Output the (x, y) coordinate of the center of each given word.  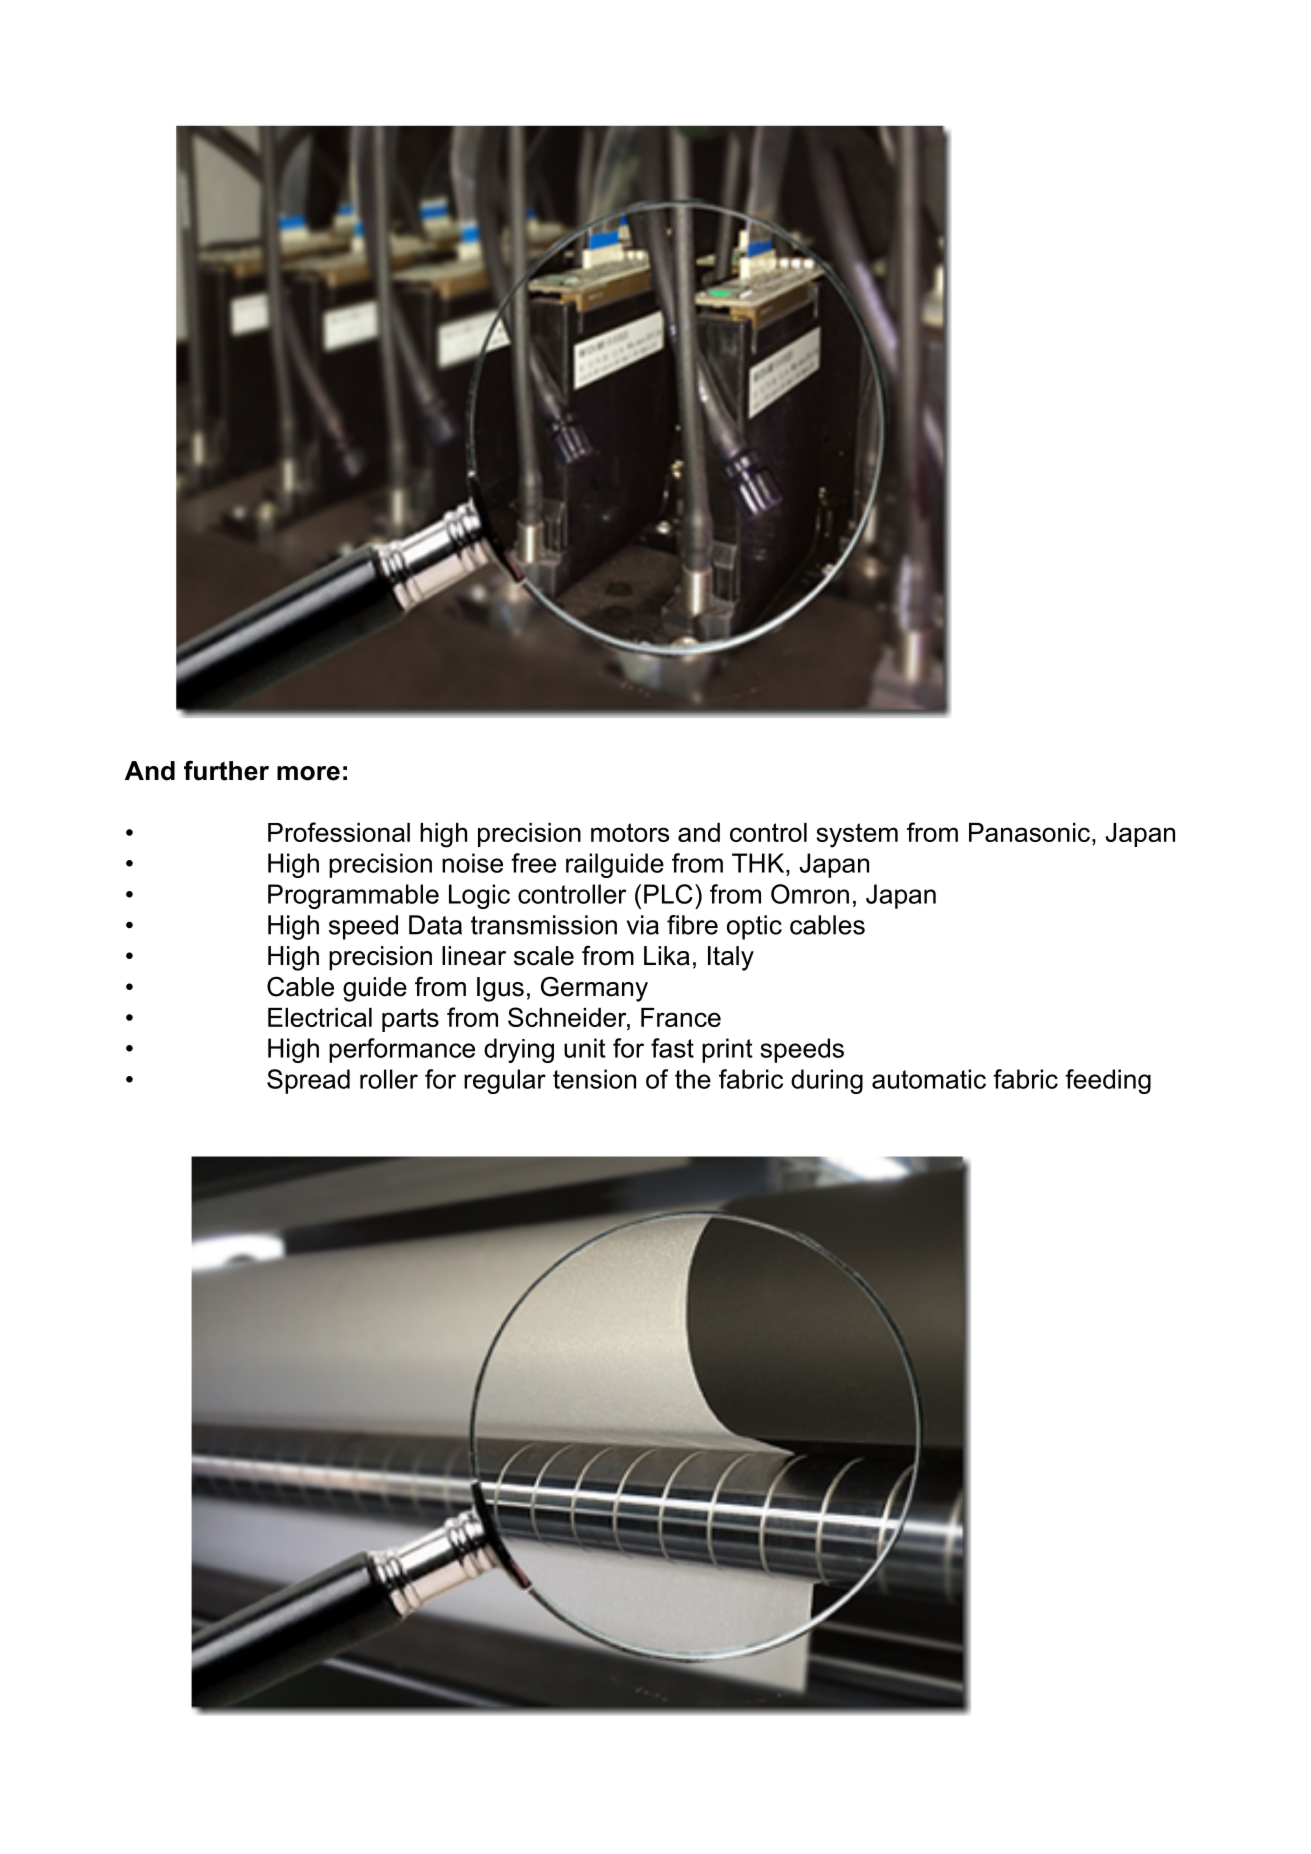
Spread (308, 1081)
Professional (339, 832)
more (308, 773)
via (643, 925)
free (533, 863)
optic (754, 927)
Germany (594, 989)
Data (435, 925)
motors (630, 832)
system (857, 835)
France (681, 1017)
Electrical (320, 1017)
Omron (810, 894)
